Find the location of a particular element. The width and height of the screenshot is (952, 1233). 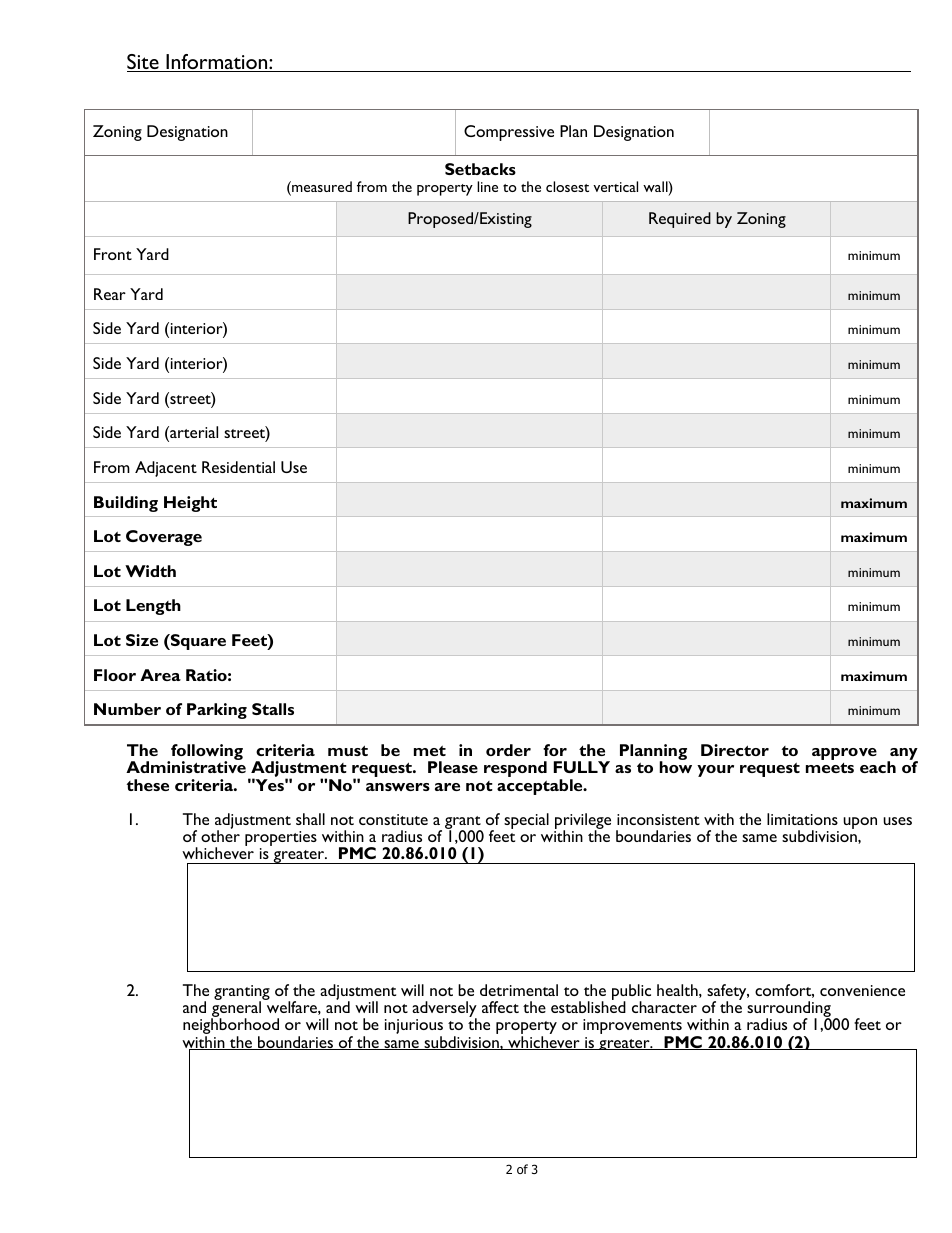

order is located at coordinates (508, 750).
